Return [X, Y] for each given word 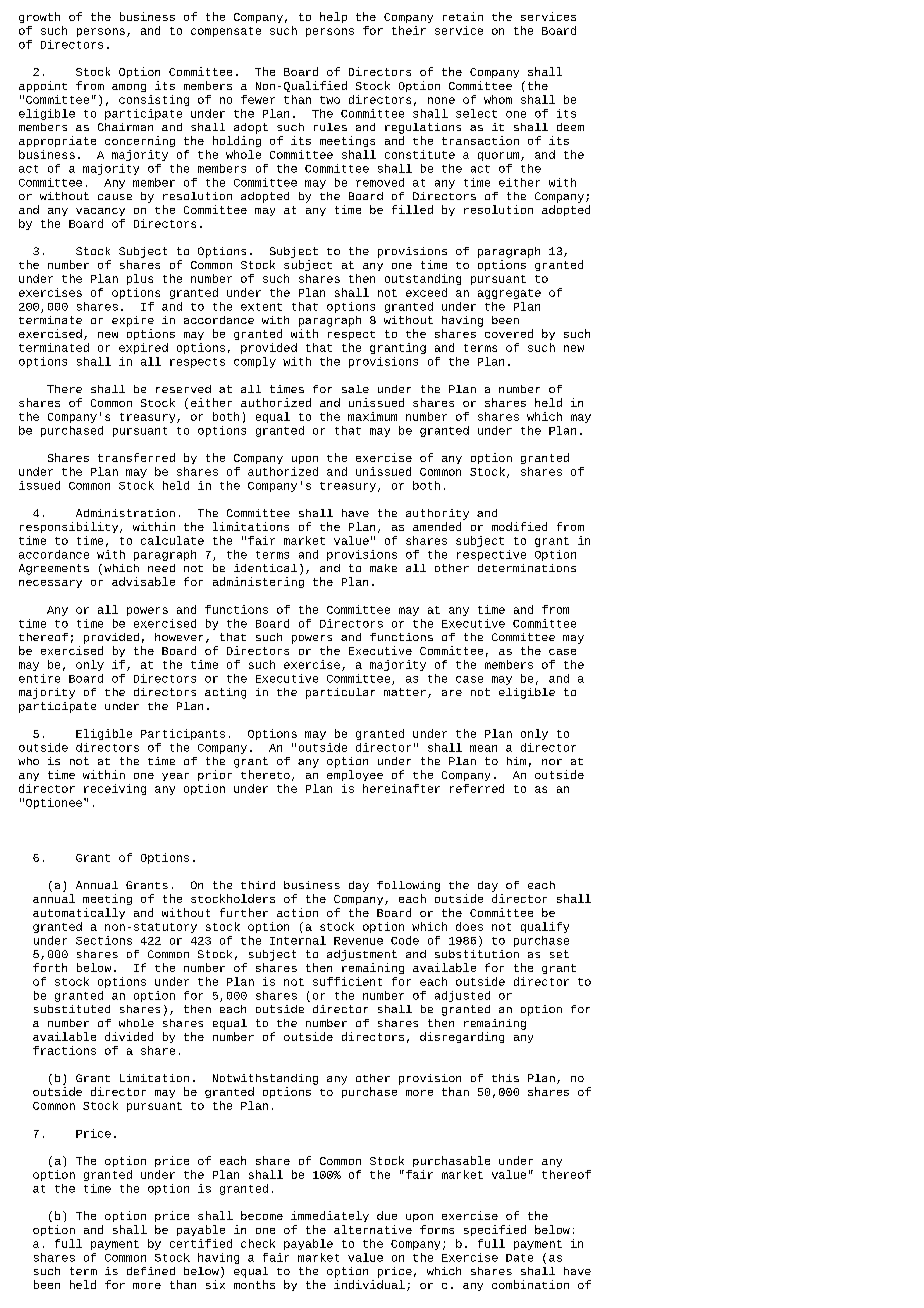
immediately [330, 1216]
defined [151, 1271]
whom [498, 99]
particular [340, 693]
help [333, 17]
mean [483, 748]
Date [519, 1258]
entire [39, 678]
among [129, 88]
